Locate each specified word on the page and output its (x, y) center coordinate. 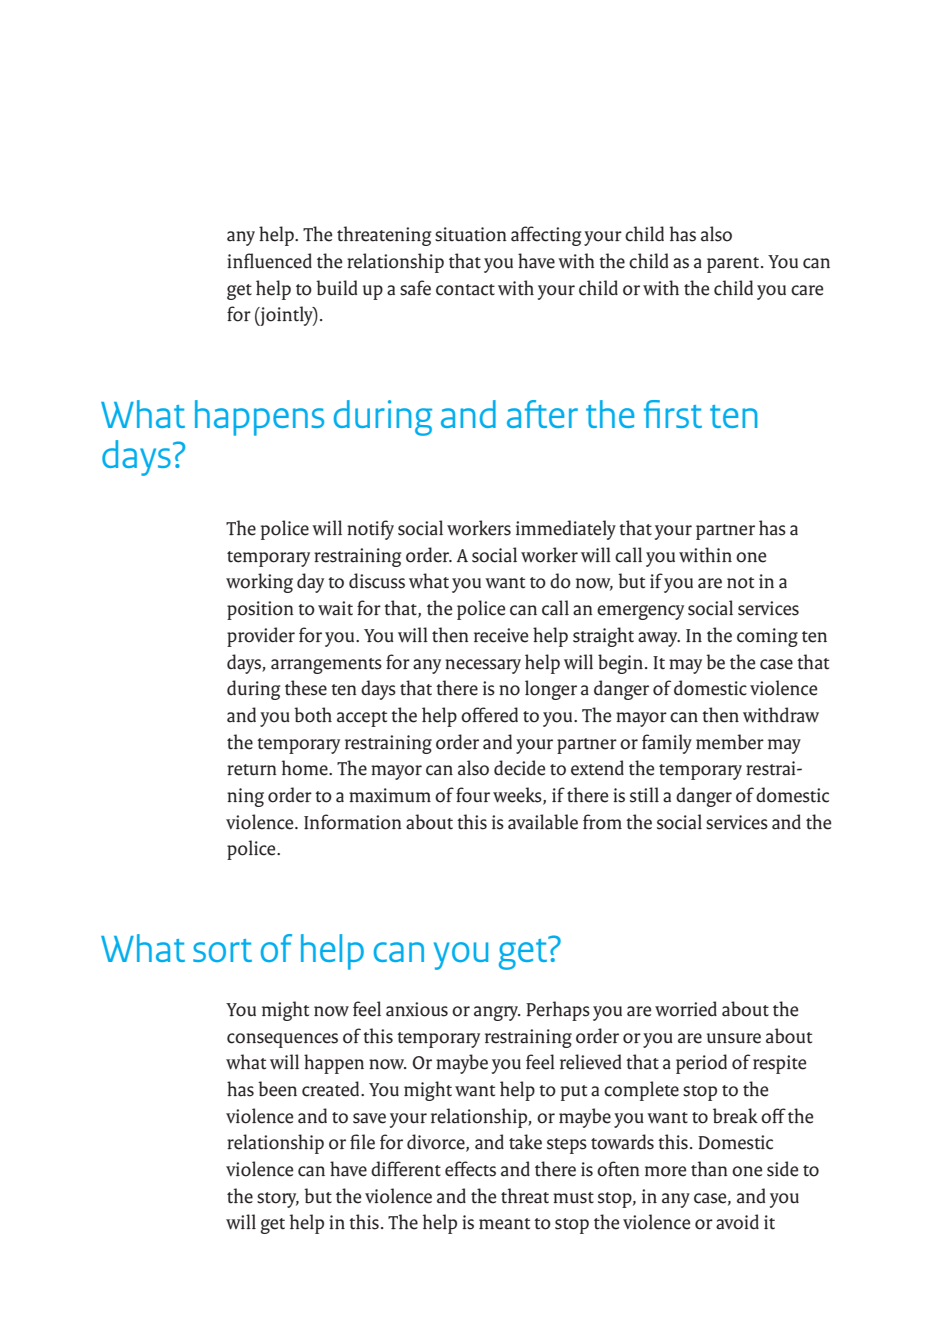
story (278, 1200)
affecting (546, 236)
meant (504, 1224)
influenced (269, 261)
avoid (737, 1222)
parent (734, 265)
